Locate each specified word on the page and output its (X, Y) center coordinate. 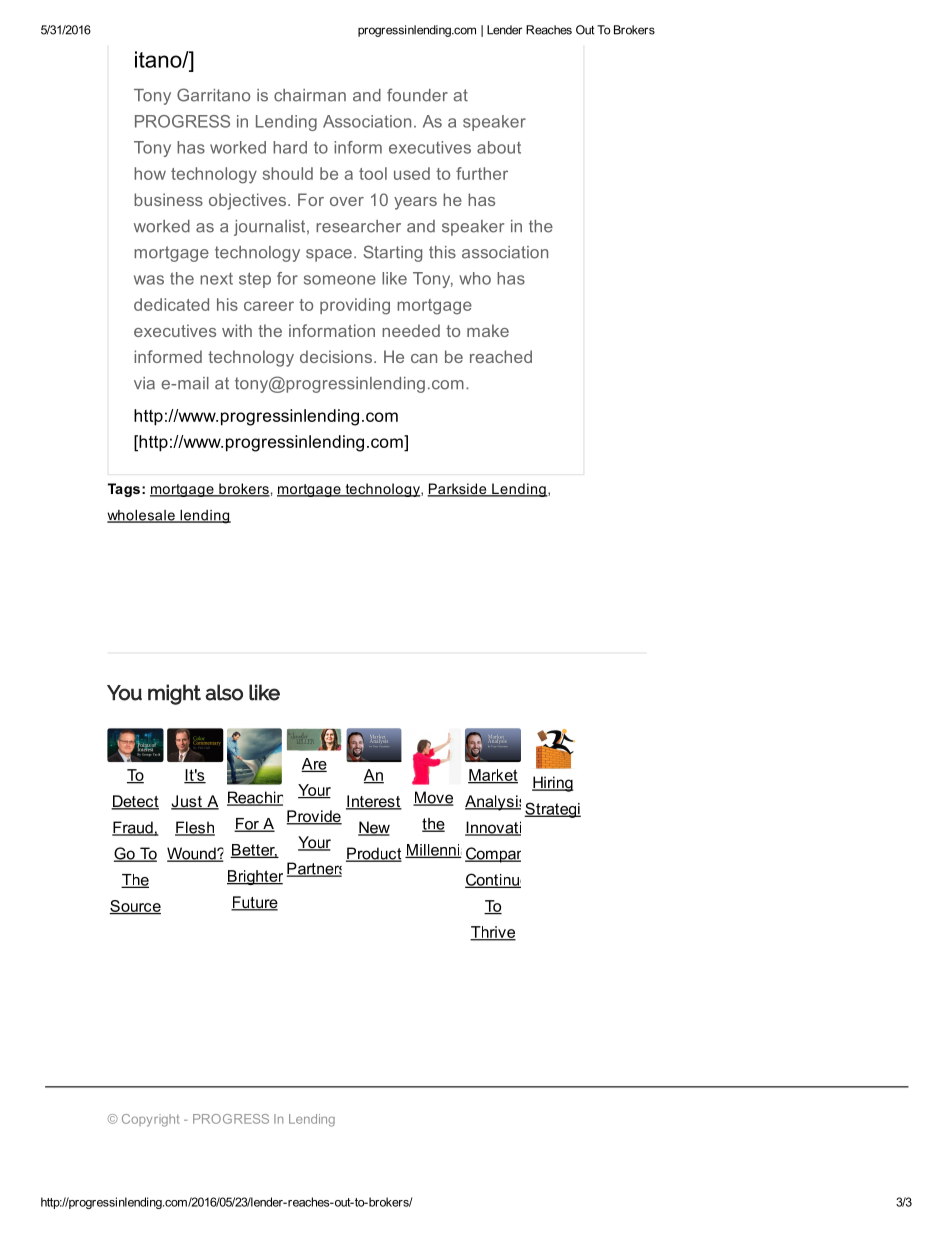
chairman (310, 95)
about (499, 147)
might (174, 694)
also (224, 692)
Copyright (151, 1120)
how (150, 173)
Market (493, 776)
